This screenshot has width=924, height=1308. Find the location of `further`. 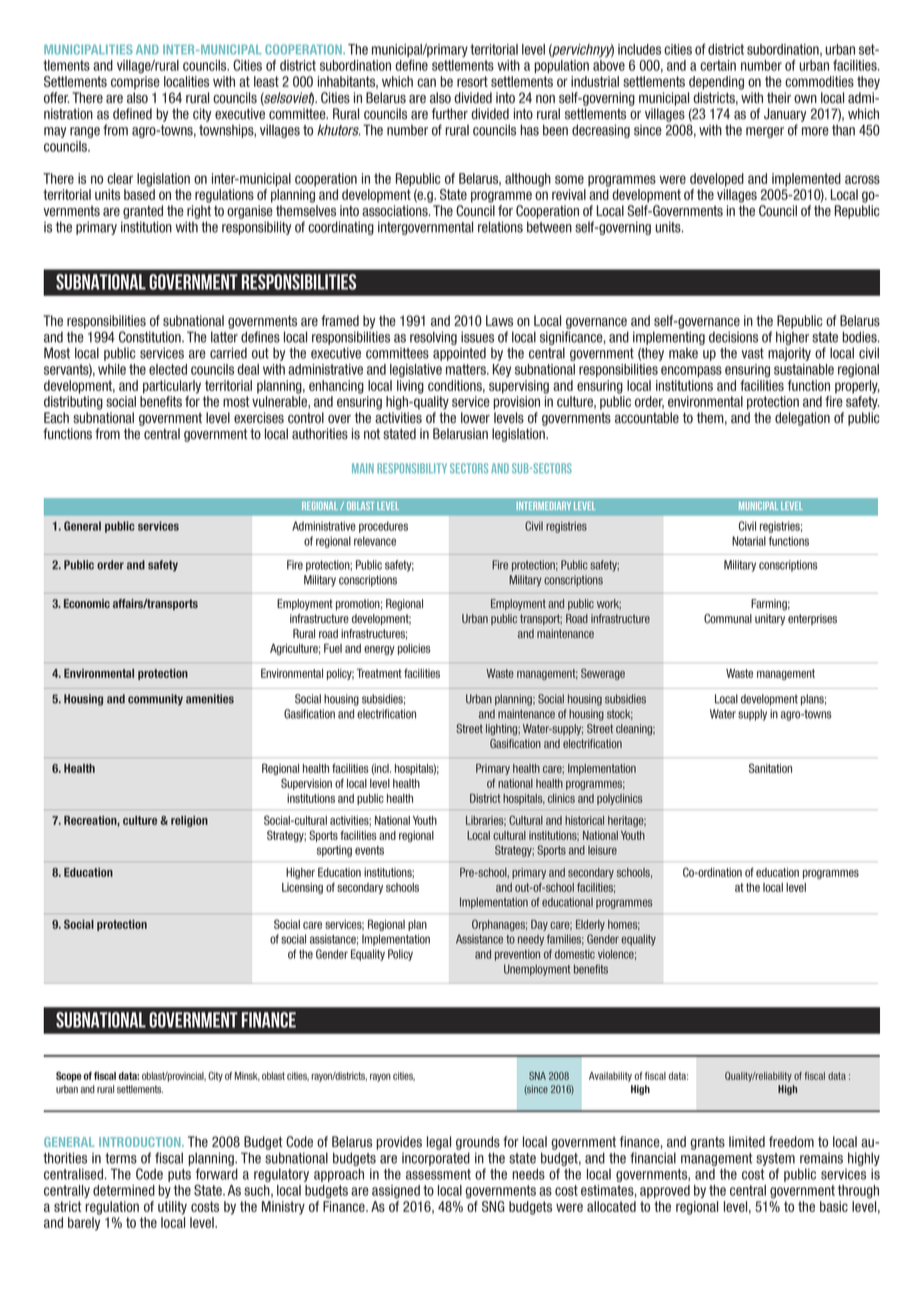

further is located at coordinates (450, 114).
